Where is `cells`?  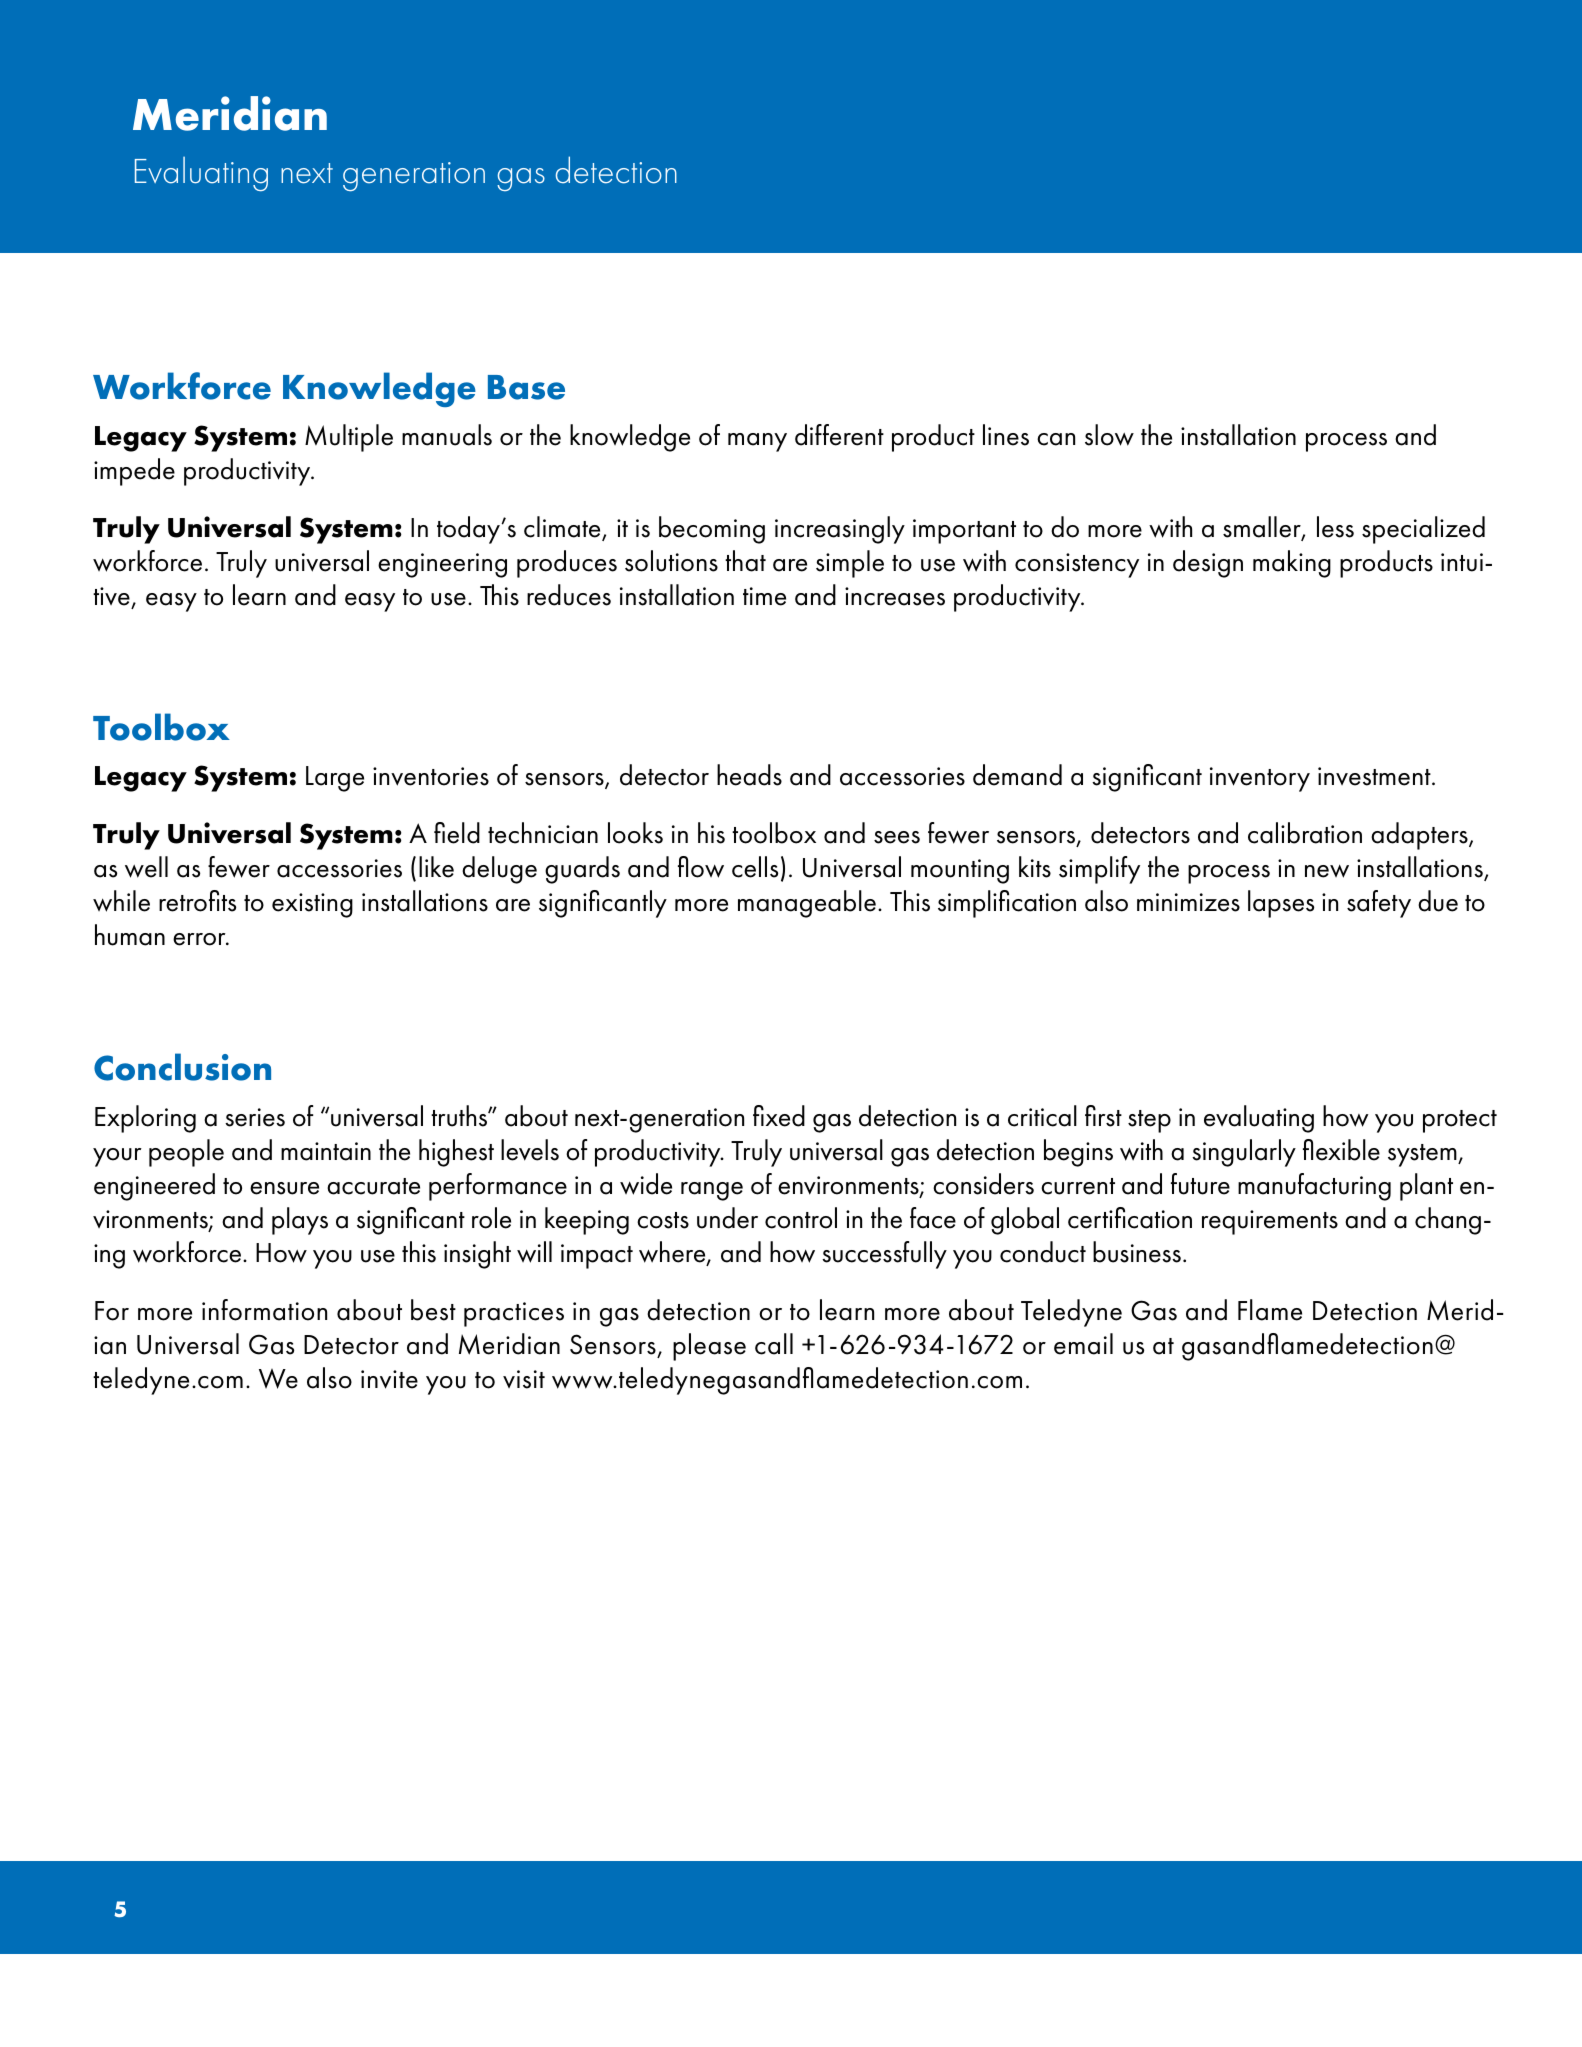 cells is located at coordinates (755, 867).
